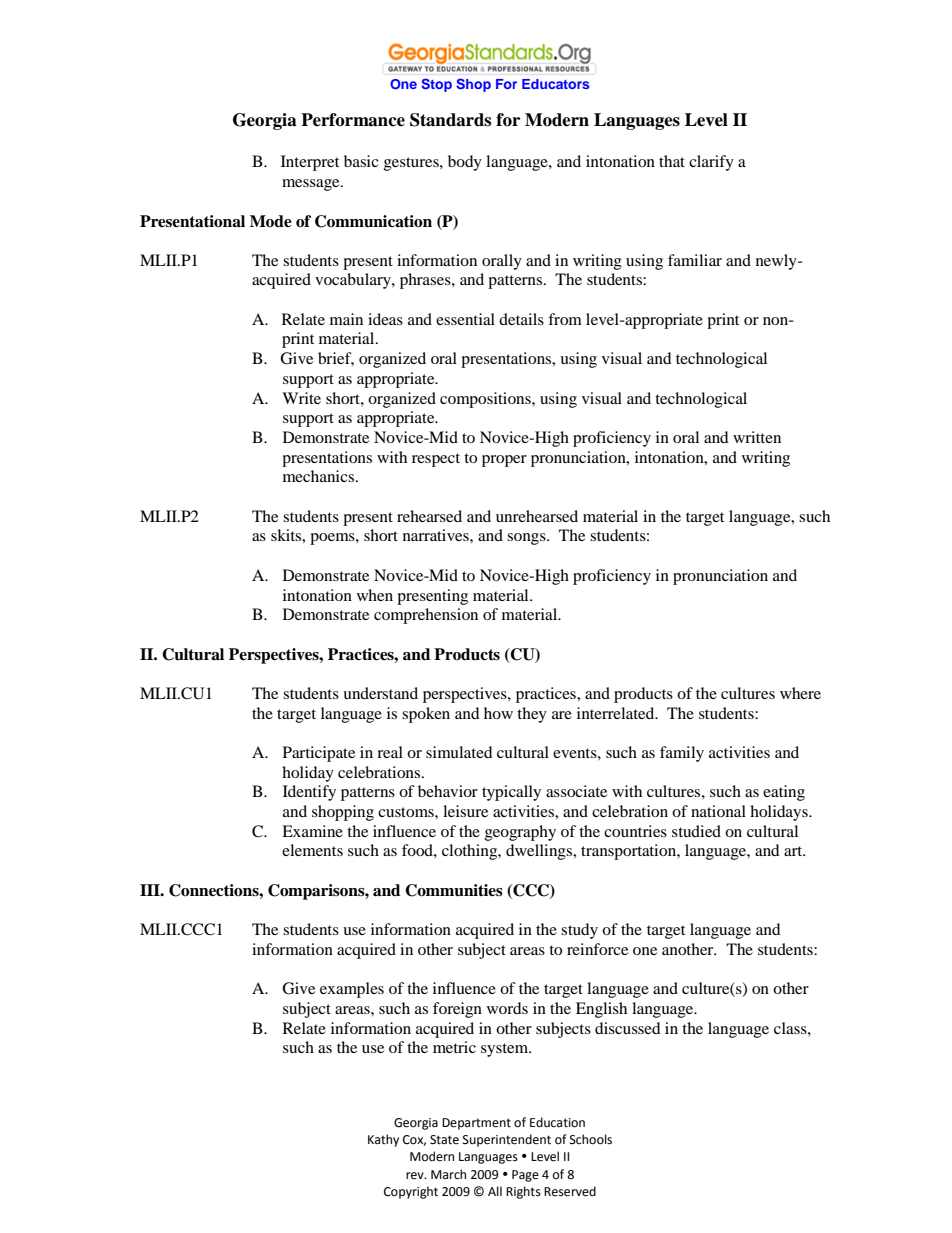 This image has width=952, height=1233. What do you see at coordinates (407, 812) in the image?
I see `customs` at bounding box center [407, 812].
